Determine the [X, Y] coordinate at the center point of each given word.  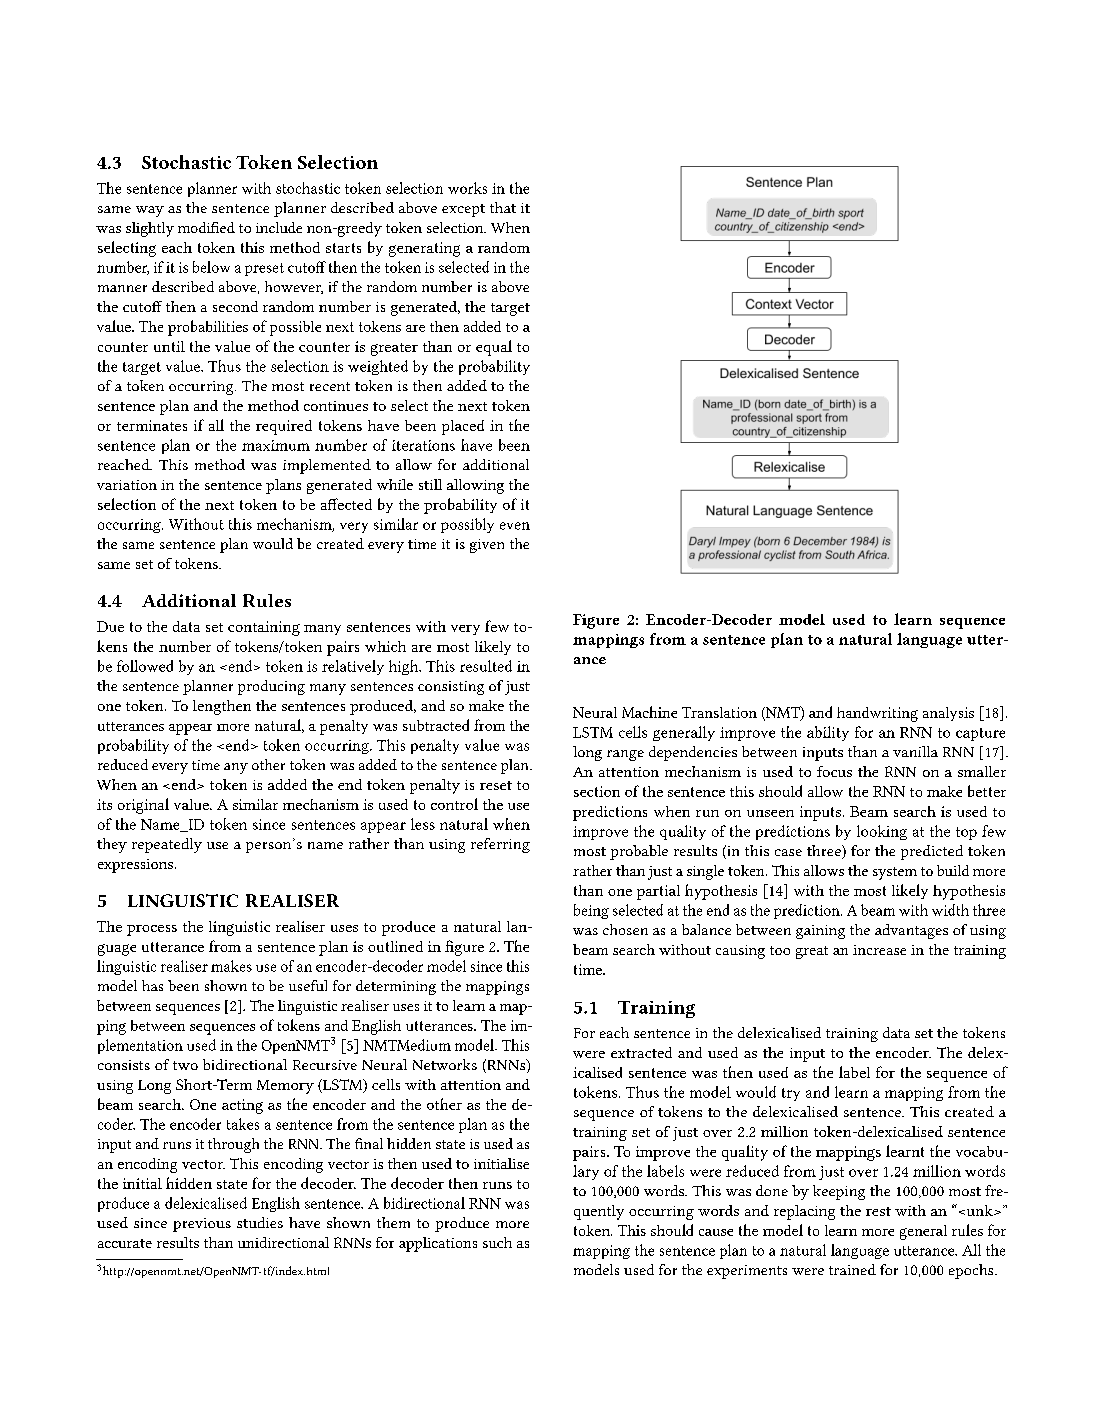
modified [206, 227]
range [625, 755]
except [463, 210]
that [503, 207]
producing [271, 687]
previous [202, 1225]
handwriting [877, 714]
